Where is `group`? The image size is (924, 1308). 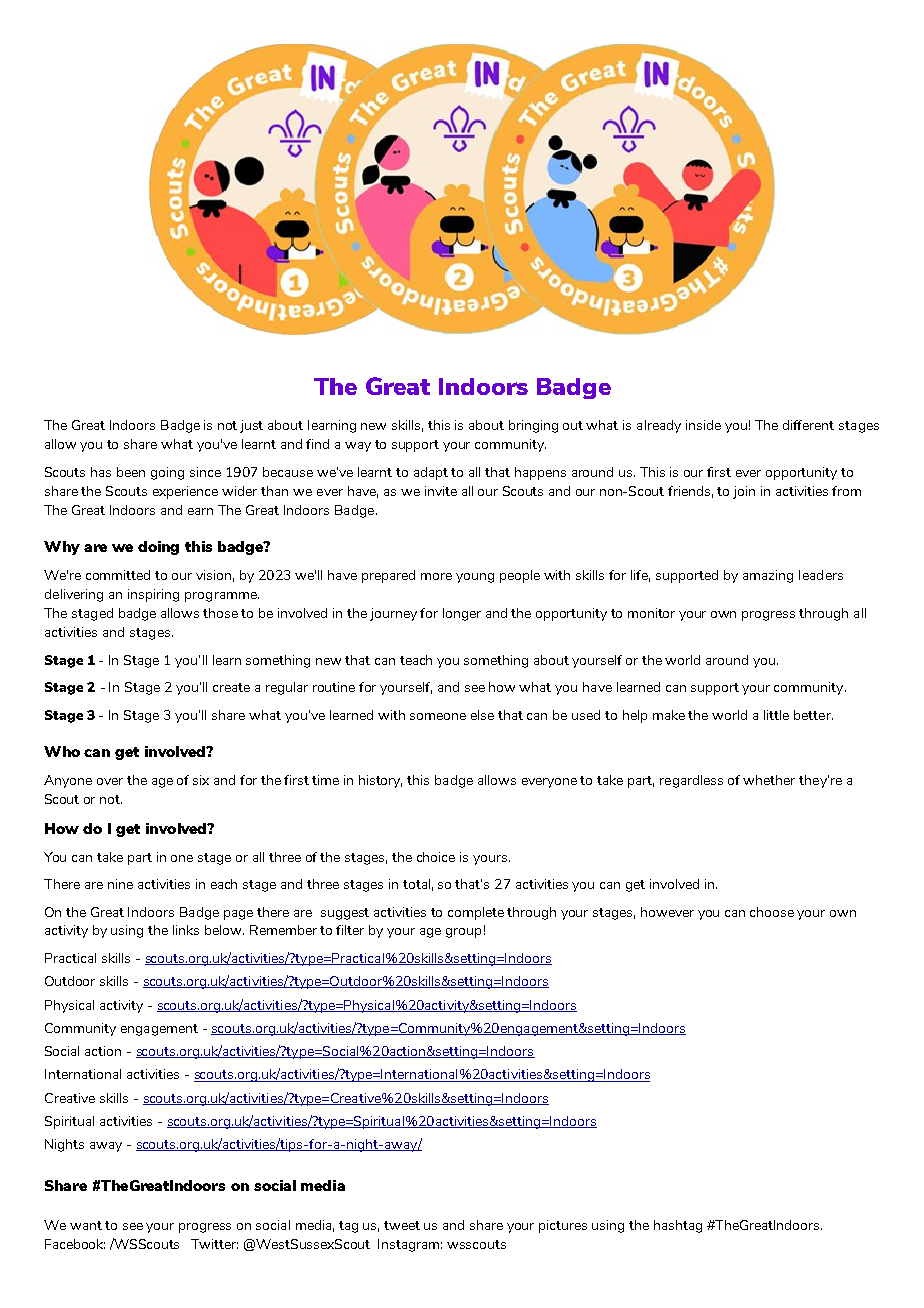 group is located at coordinates (463, 933).
